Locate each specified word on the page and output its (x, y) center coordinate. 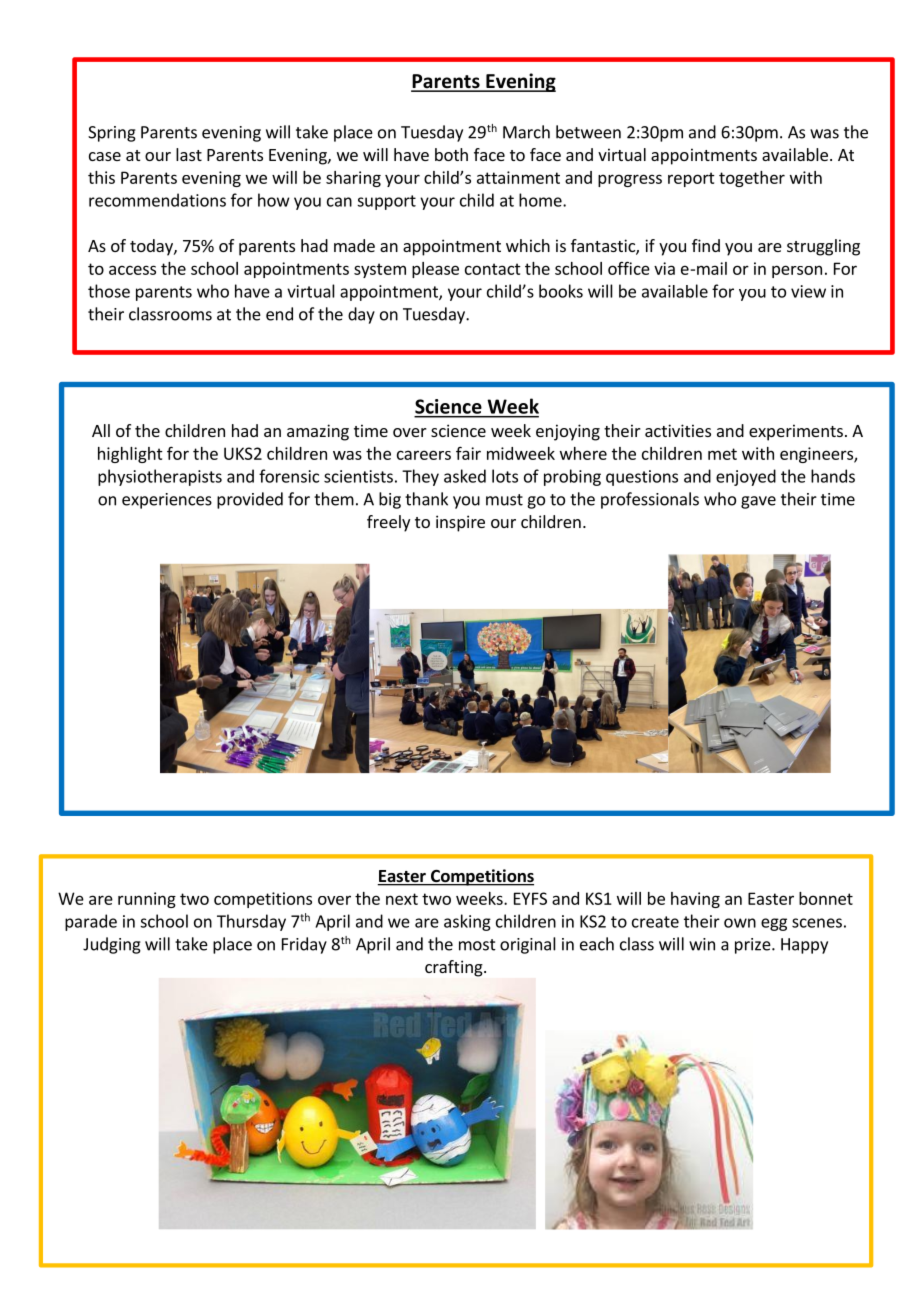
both (451, 154)
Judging (112, 945)
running (147, 900)
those (109, 291)
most (477, 945)
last (189, 154)
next (402, 899)
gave (758, 502)
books (561, 291)
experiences (167, 501)
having (695, 900)
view (808, 291)
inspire (460, 523)
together (752, 179)
